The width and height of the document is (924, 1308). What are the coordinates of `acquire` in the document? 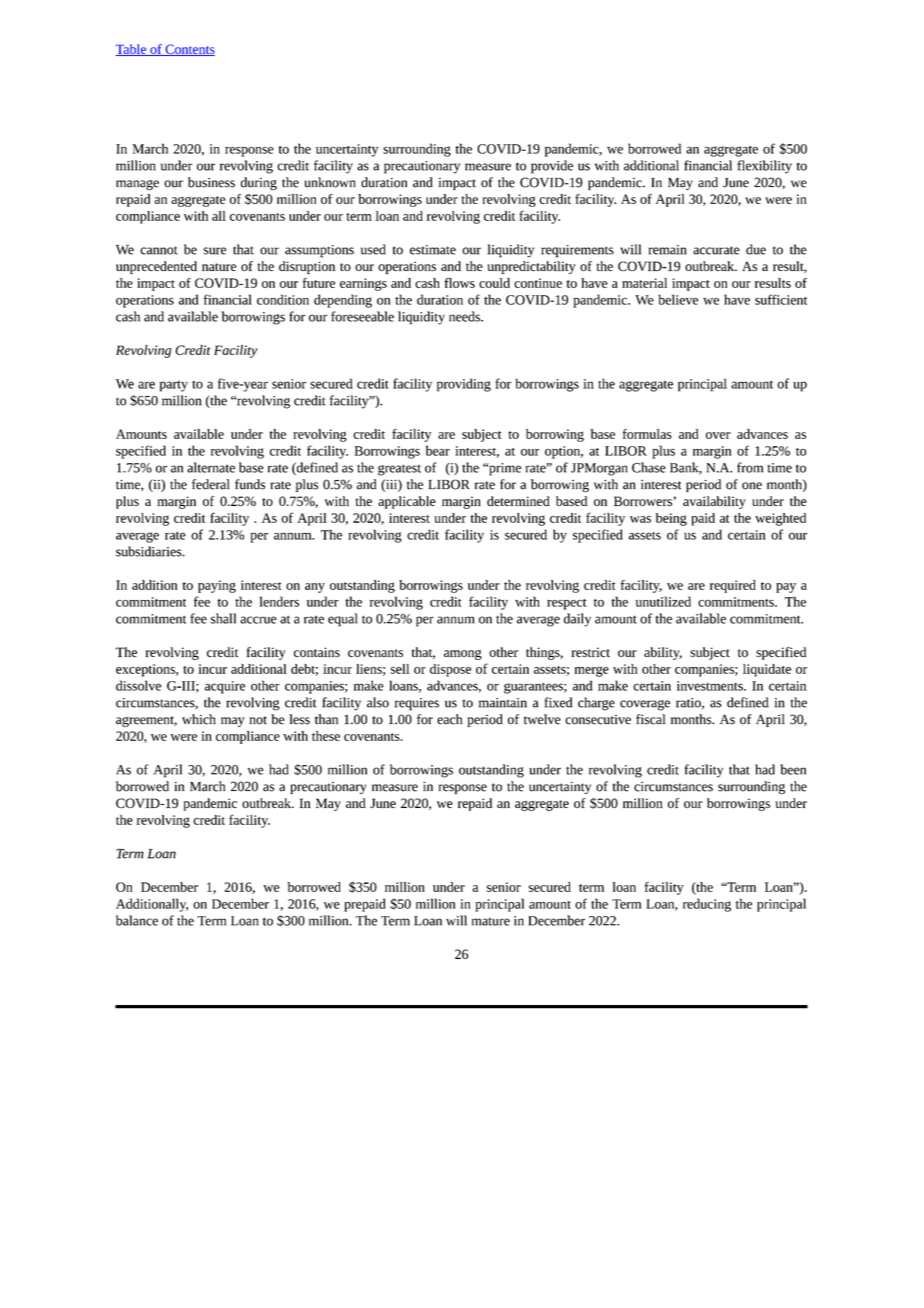 It's located at (225, 687).
